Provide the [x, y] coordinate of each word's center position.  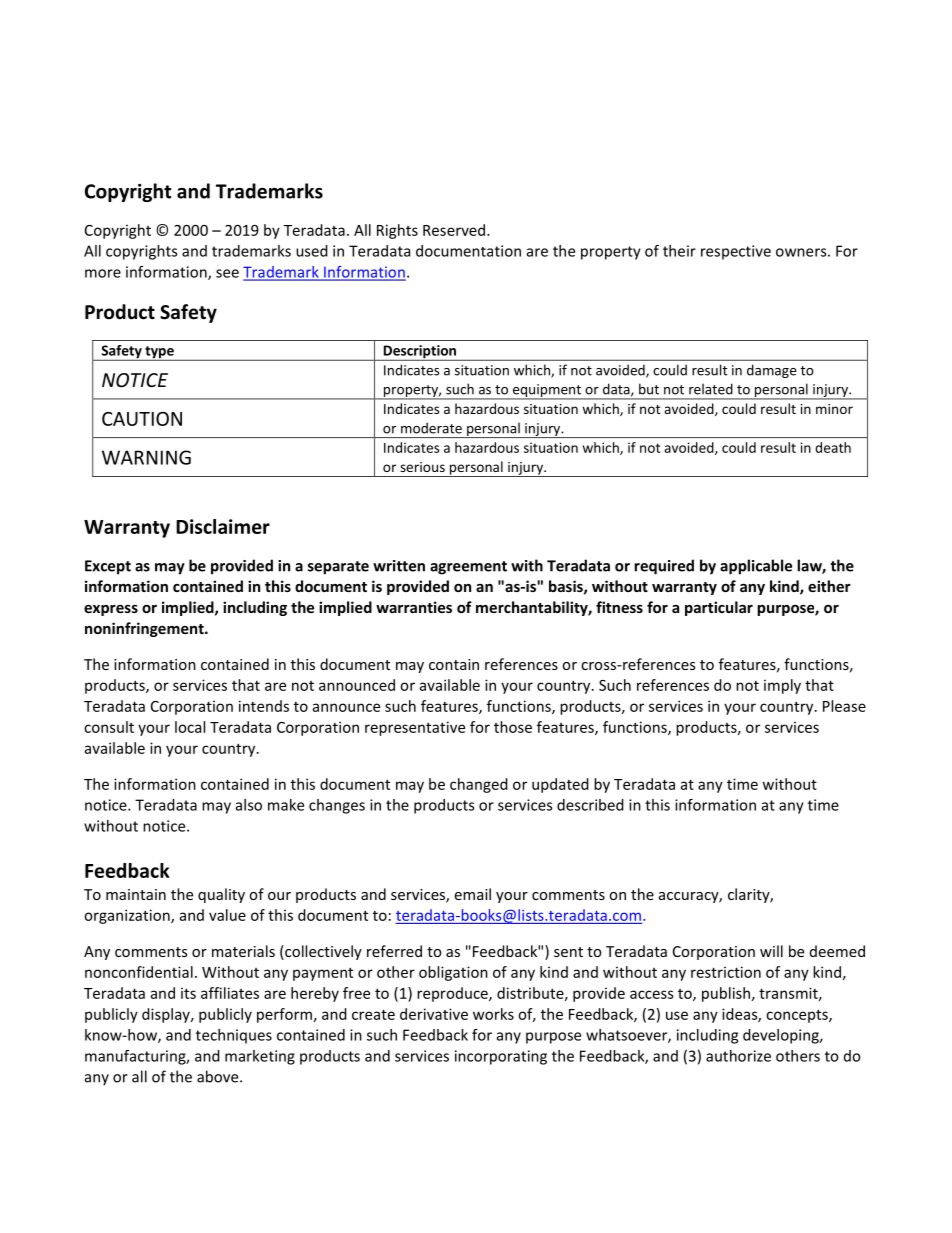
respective [736, 252]
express [111, 610]
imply [782, 686]
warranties [414, 607]
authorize [738, 1056]
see [227, 273]
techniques [234, 1036]
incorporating [501, 1057]
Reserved [455, 230]
